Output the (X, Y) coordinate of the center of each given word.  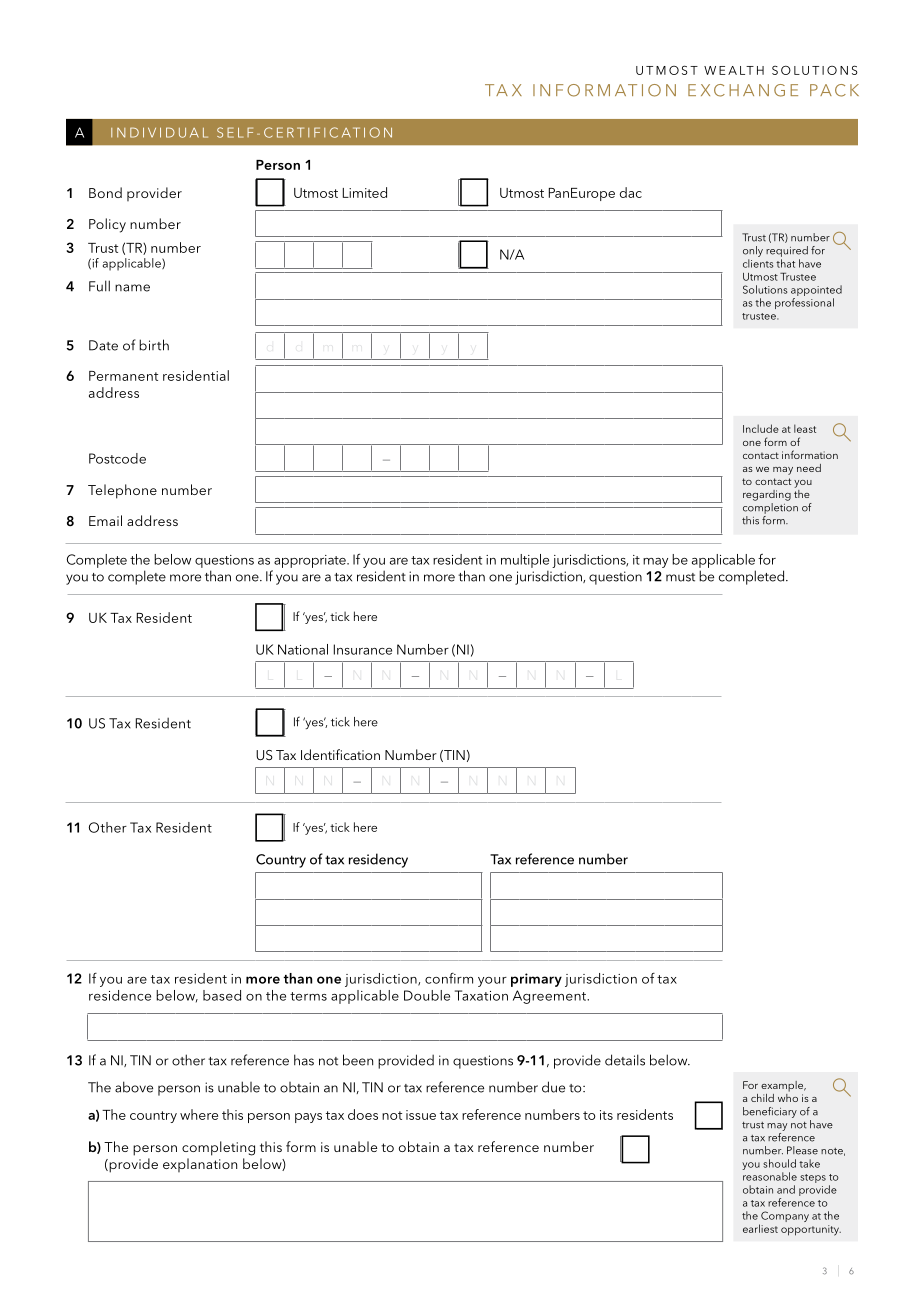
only (753, 251)
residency (378, 860)
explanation (200, 1165)
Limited (365, 192)
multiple (525, 561)
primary (536, 980)
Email (105, 520)
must (680, 577)
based (222, 995)
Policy (107, 225)
